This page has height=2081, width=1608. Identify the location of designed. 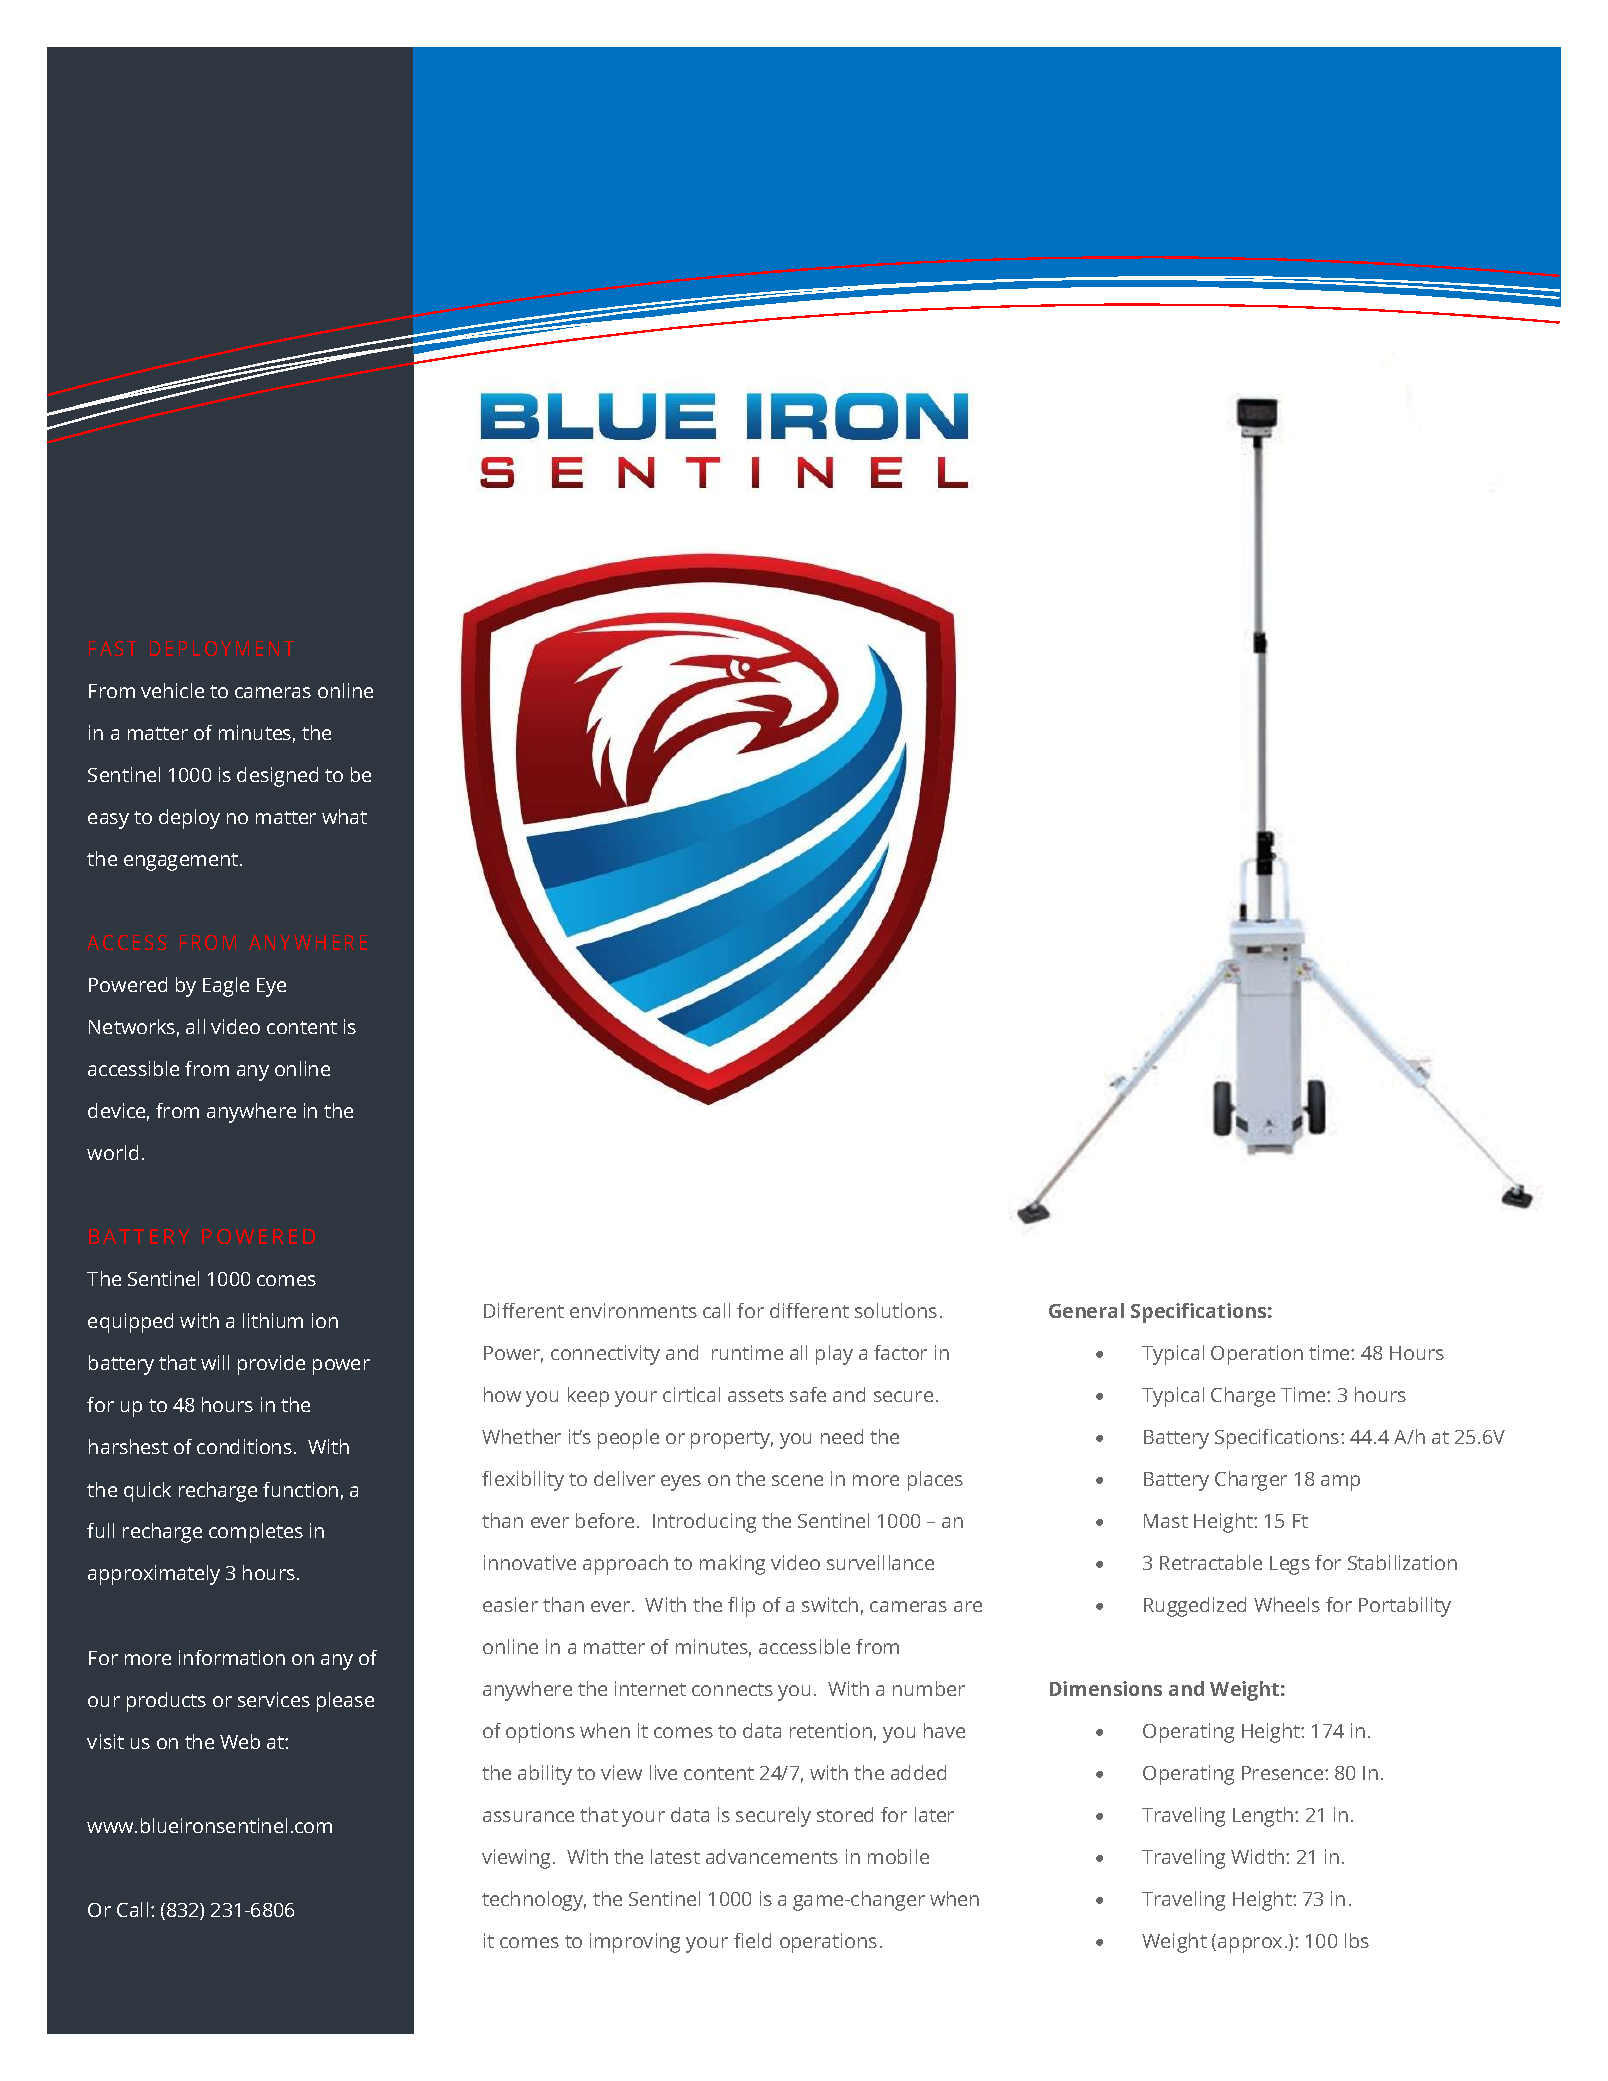
(277, 777).
